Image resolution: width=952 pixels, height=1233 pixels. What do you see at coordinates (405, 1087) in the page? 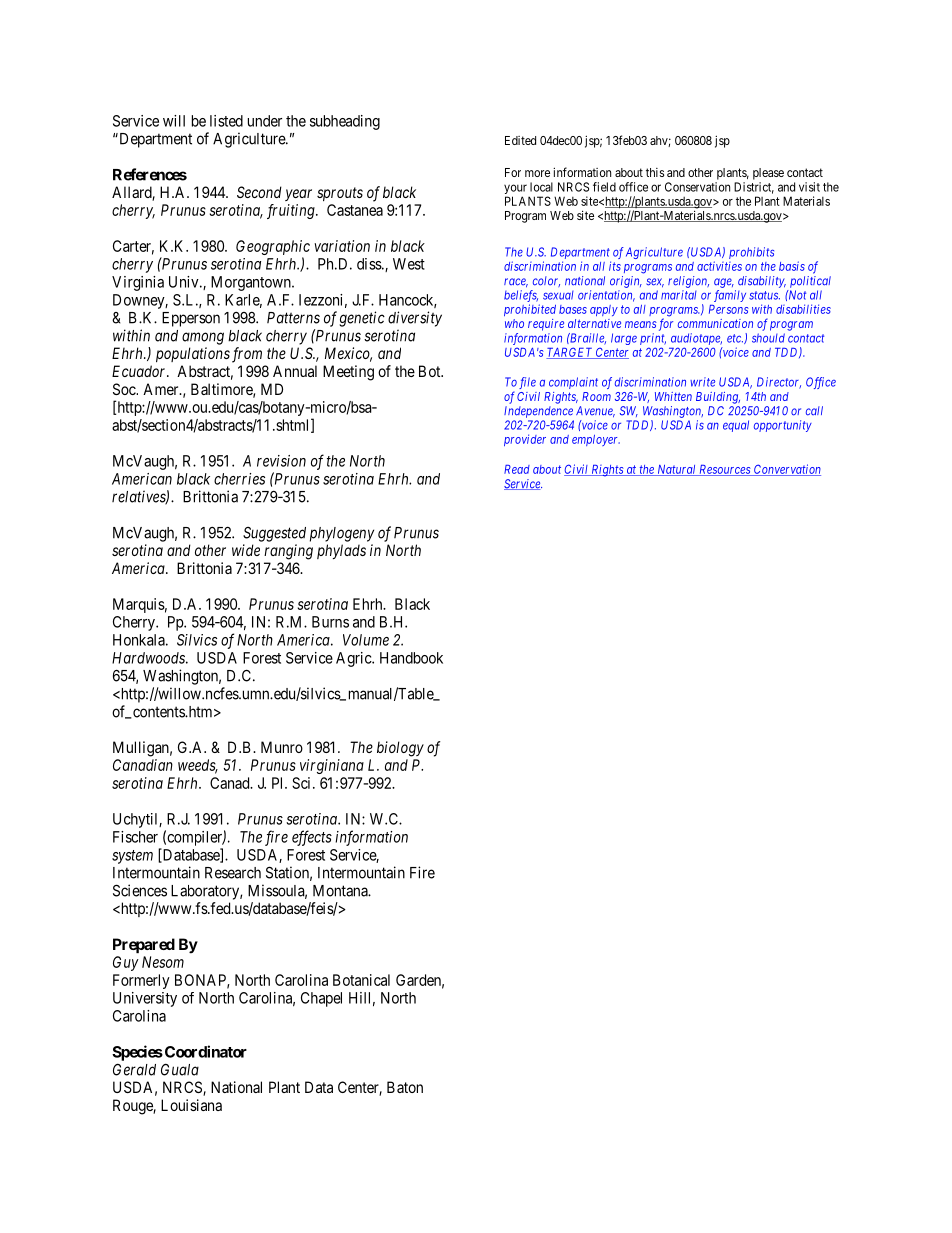
I see `Baton` at bounding box center [405, 1087].
